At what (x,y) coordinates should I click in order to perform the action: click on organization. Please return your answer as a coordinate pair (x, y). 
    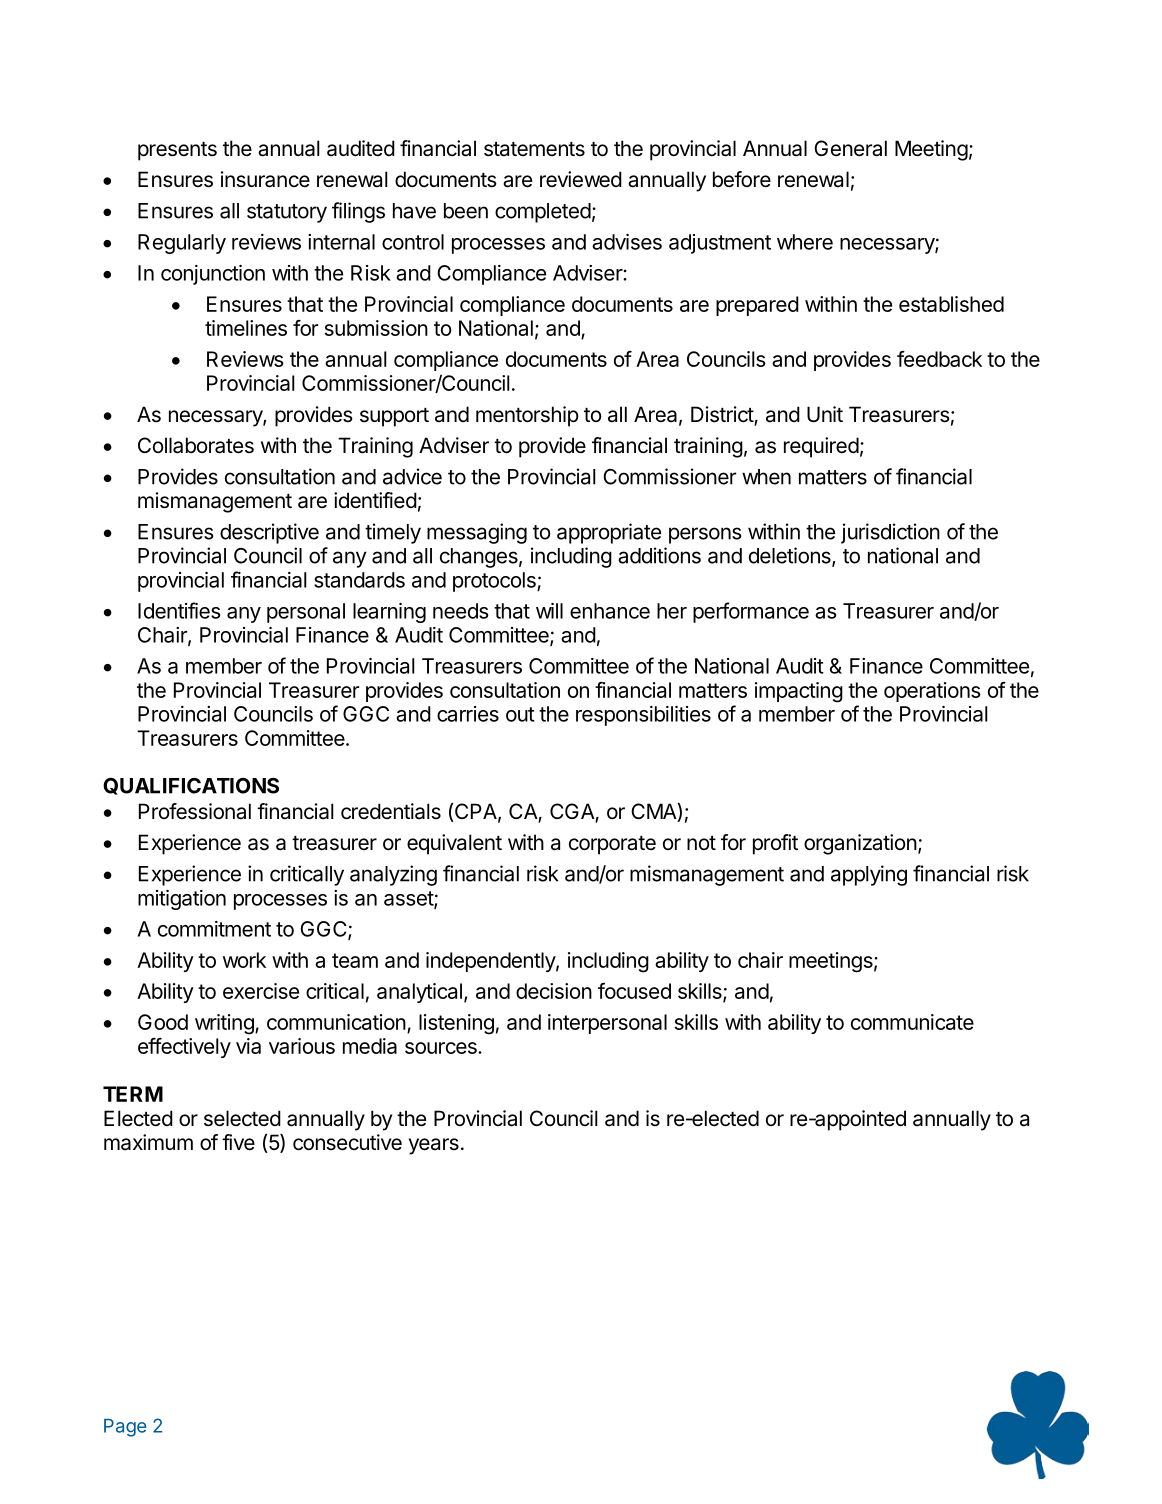
    Looking at the image, I should click on (860, 844).
